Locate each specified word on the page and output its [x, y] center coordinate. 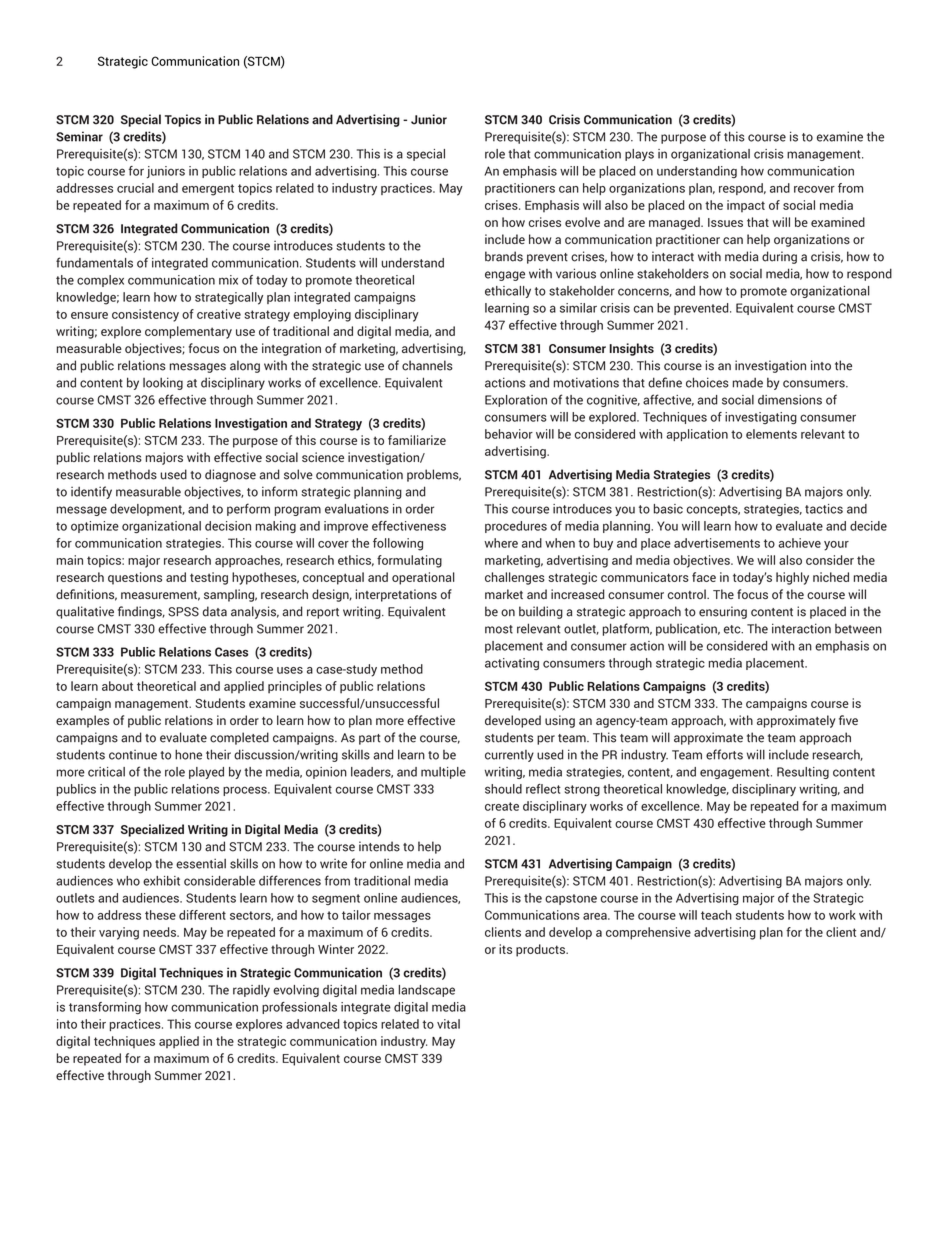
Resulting [803, 773]
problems [434, 475]
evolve [582, 222]
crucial [135, 188]
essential [201, 863]
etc [733, 629]
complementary [188, 332]
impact [746, 206]
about [117, 686]
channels [427, 365]
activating [512, 664]
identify [91, 492]
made [748, 383]
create [502, 806]
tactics [824, 509]
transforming [105, 1008]
